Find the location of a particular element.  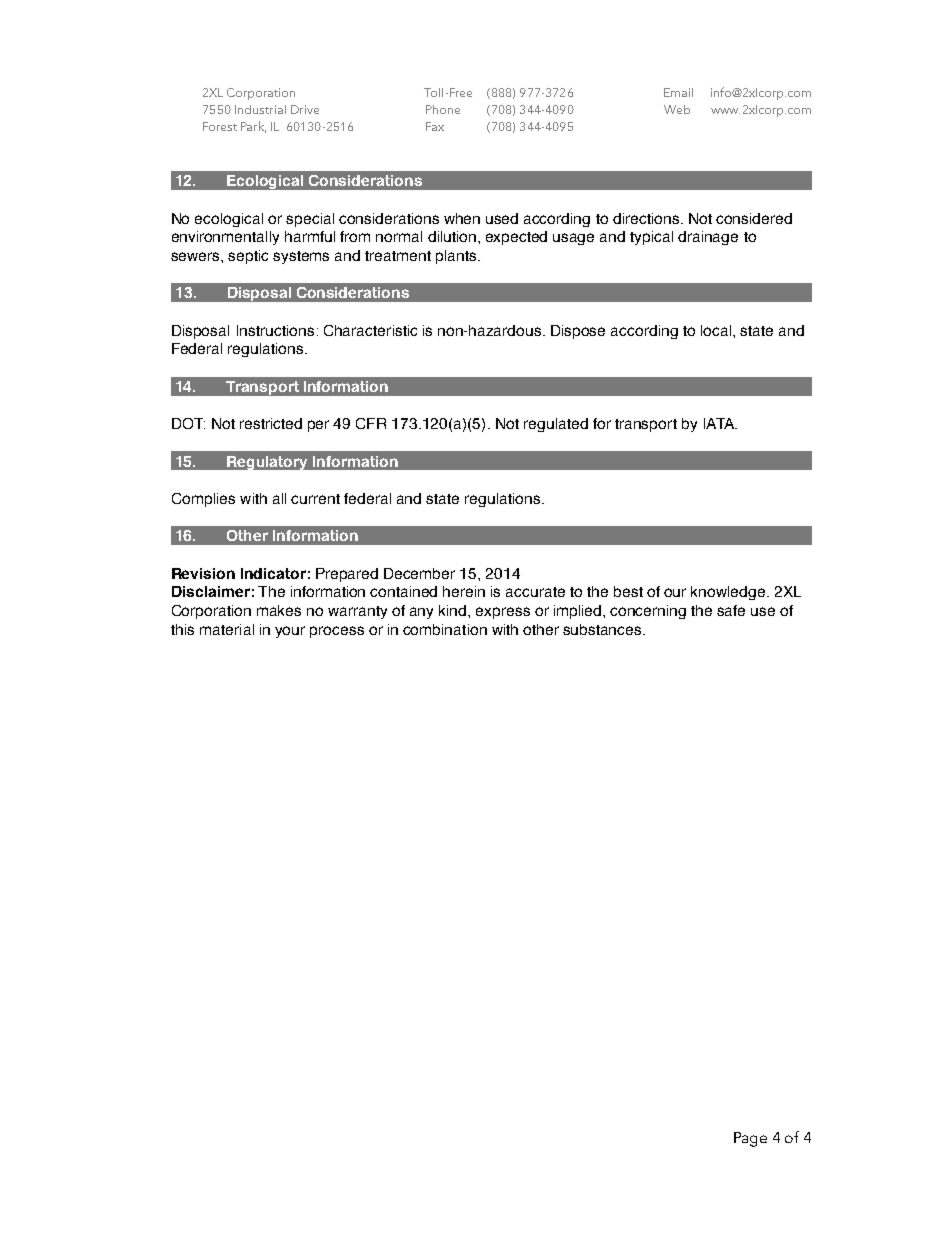

combination is located at coordinates (445, 629).
